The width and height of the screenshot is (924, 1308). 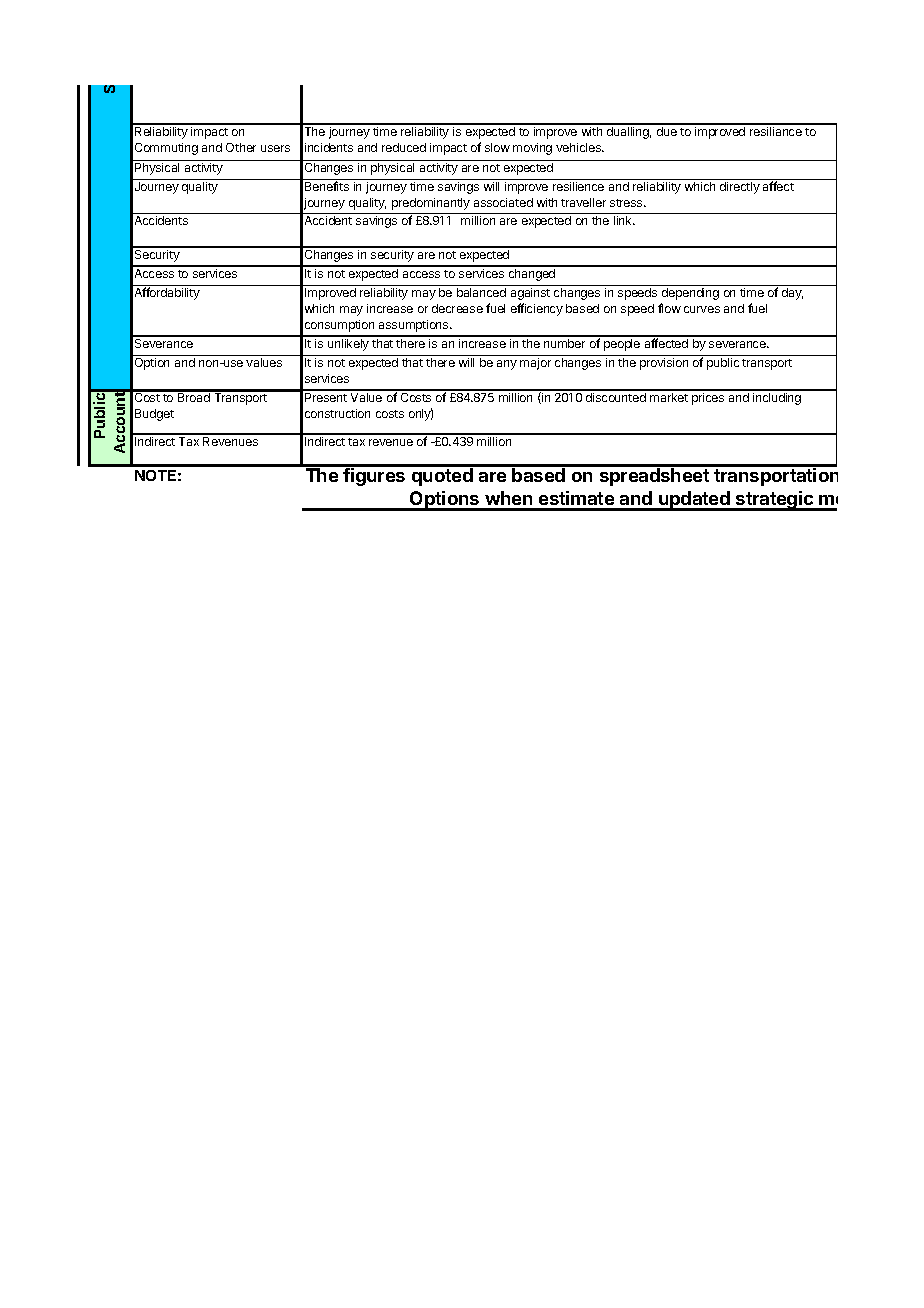 What do you see at coordinates (431, 204) in the screenshot?
I see `predominantly` at bounding box center [431, 204].
